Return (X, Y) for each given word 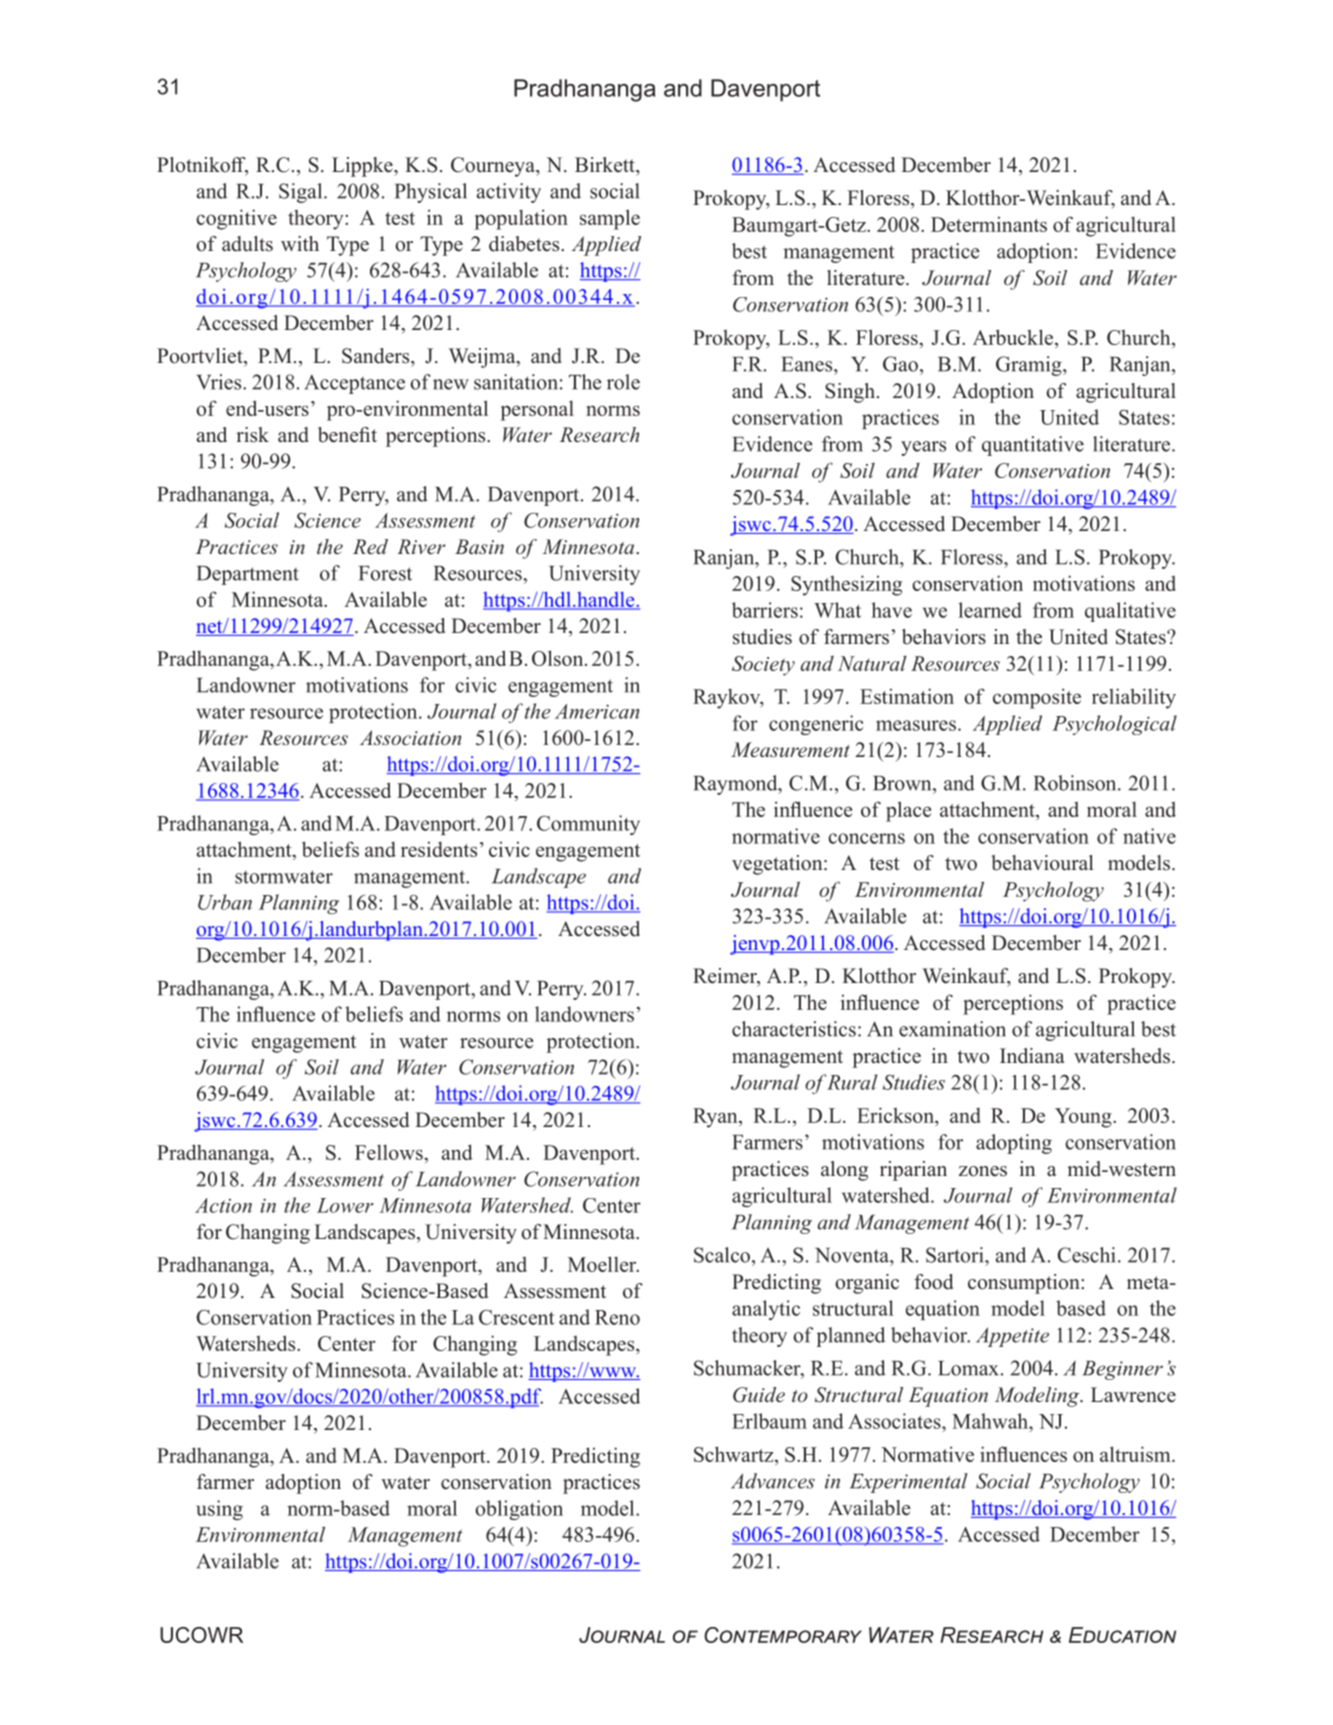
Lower (345, 1205)
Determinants (989, 224)
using (219, 1510)
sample (610, 219)
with (300, 243)
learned (990, 610)
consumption (1025, 1284)
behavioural (1042, 863)
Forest (385, 573)
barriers (765, 610)
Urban (225, 902)
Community (588, 825)
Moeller (603, 1264)
